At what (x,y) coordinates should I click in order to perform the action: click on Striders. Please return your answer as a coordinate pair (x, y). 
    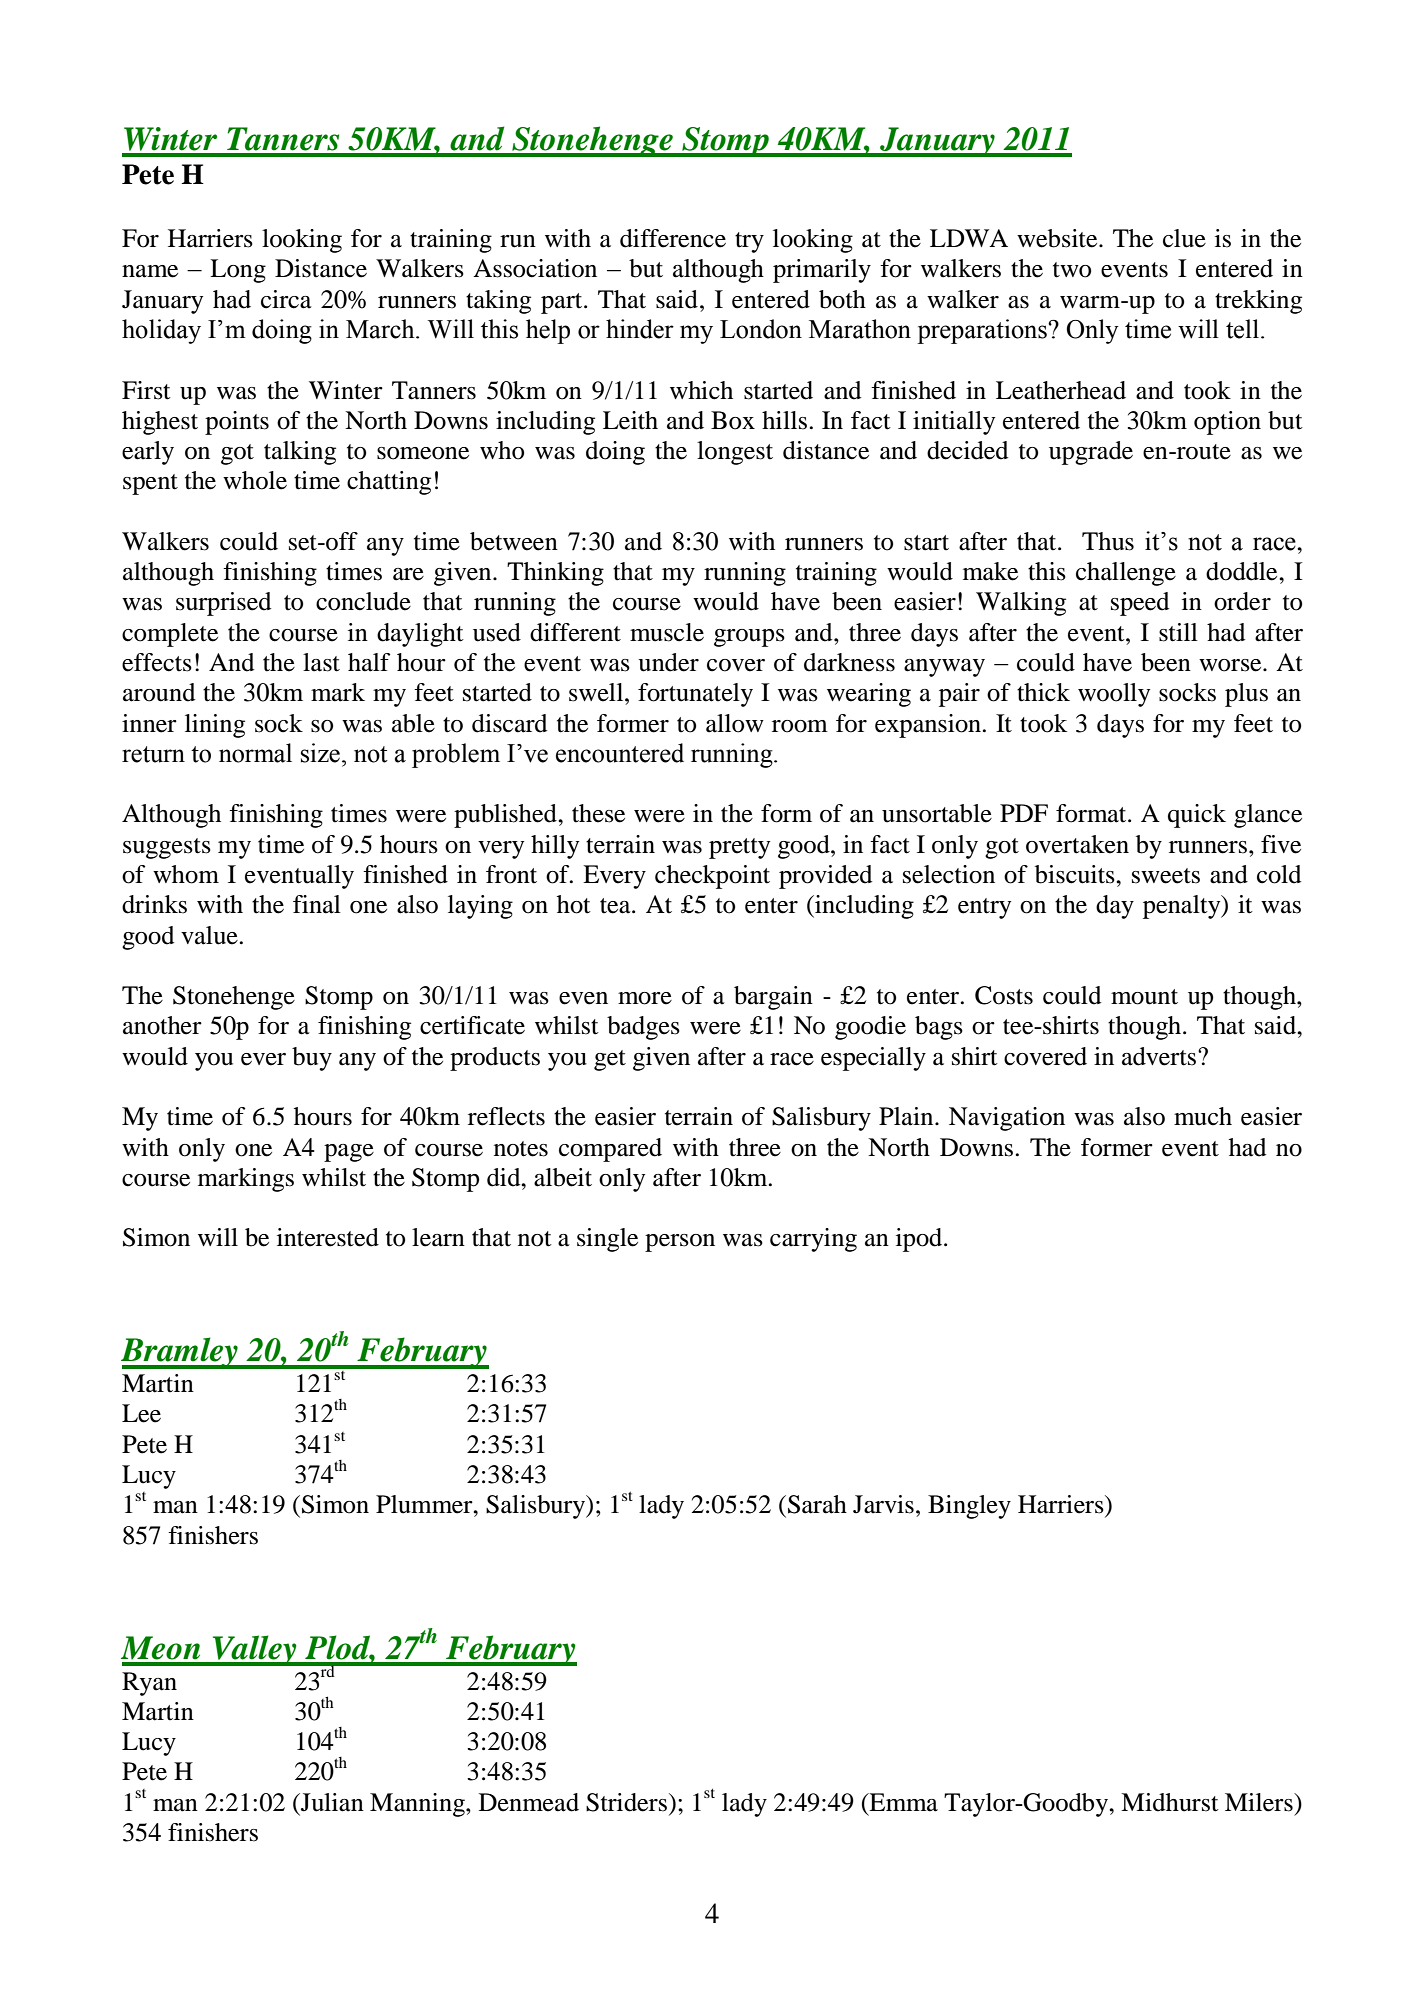
    Looking at the image, I should click on (626, 1802).
